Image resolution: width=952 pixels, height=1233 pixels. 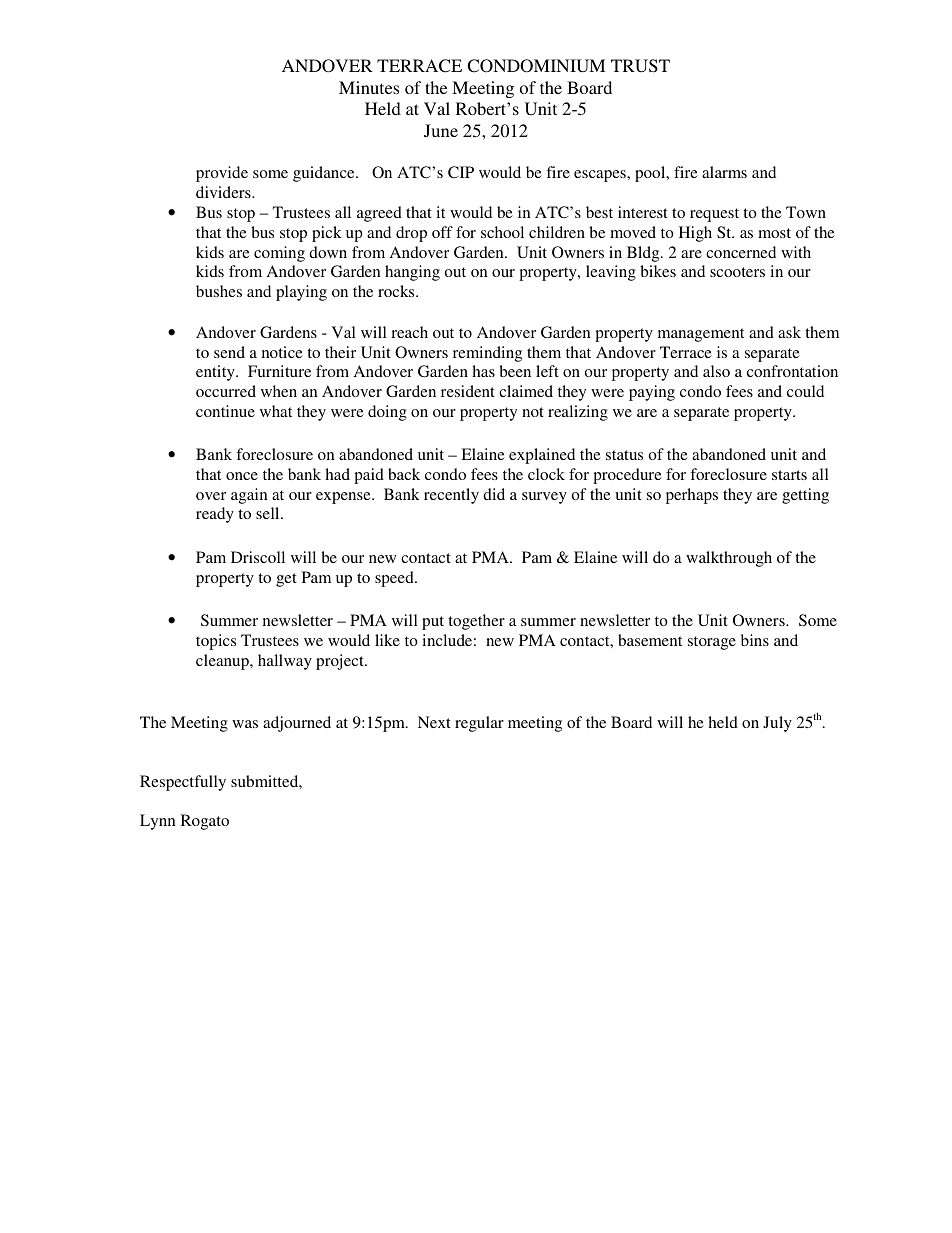 What do you see at coordinates (712, 643) in the page?
I see `storage` at bounding box center [712, 643].
